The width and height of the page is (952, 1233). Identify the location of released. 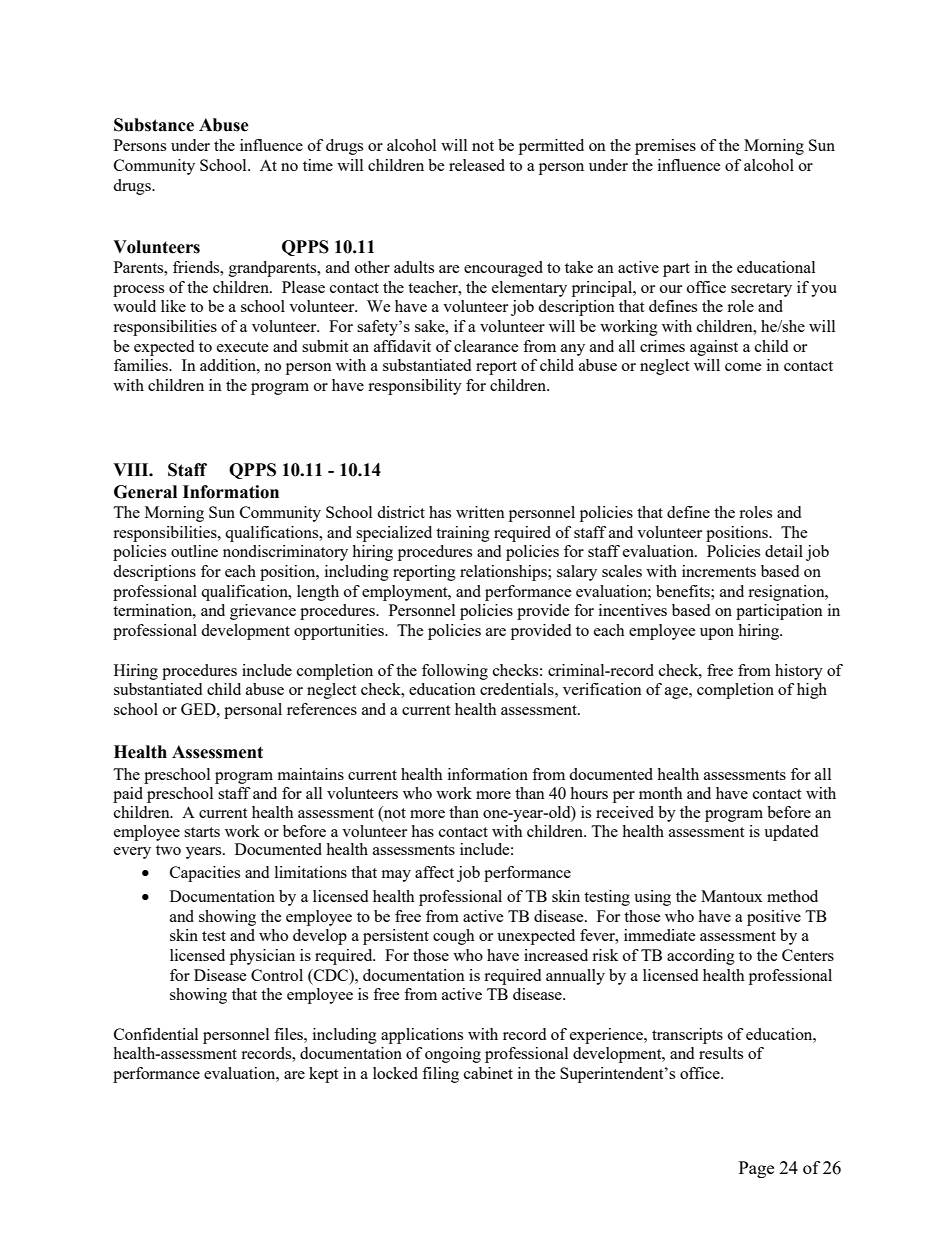
(477, 165).
